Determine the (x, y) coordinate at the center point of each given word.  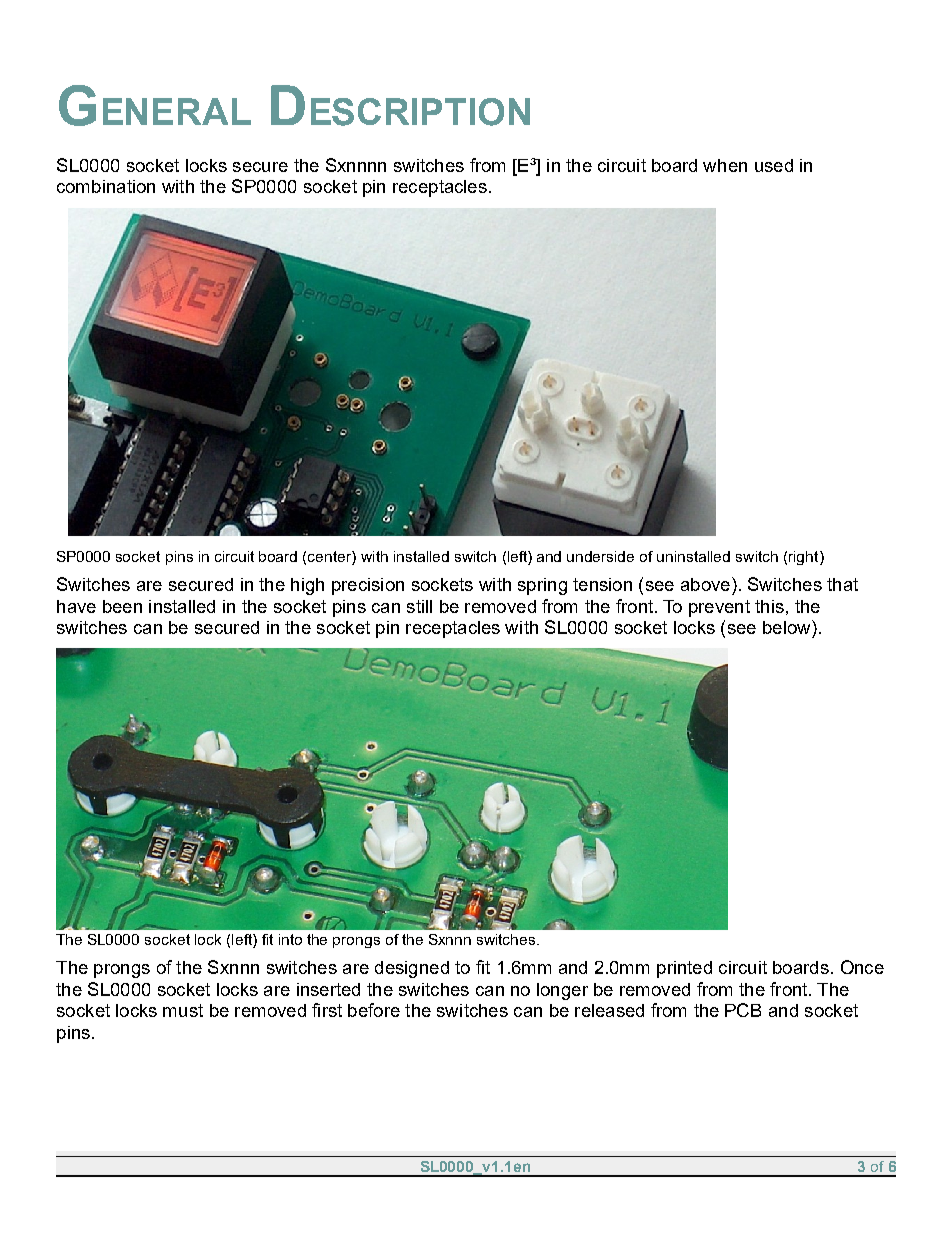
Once (862, 967)
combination (106, 186)
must (183, 1010)
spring (542, 586)
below (788, 627)
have (76, 606)
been (122, 606)
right (805, 558)
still (419, 606)
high (307, 586)
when (725, 165)
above (705, 584)
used (774, 165)
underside (600, 556)
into (290, 939)
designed (412, 969)
